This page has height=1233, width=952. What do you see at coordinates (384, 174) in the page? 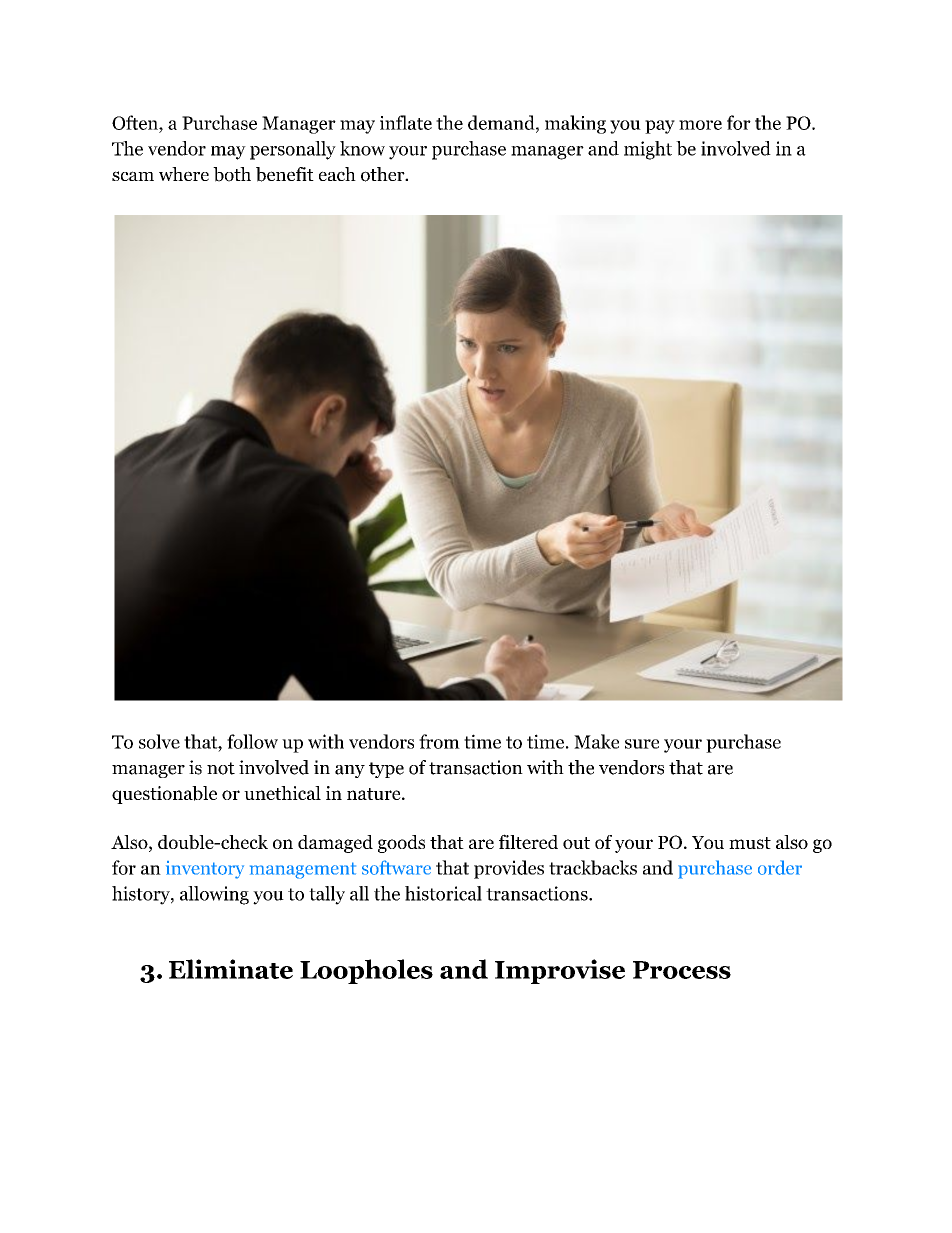
I see `other` at bounding box center [384, 174].
